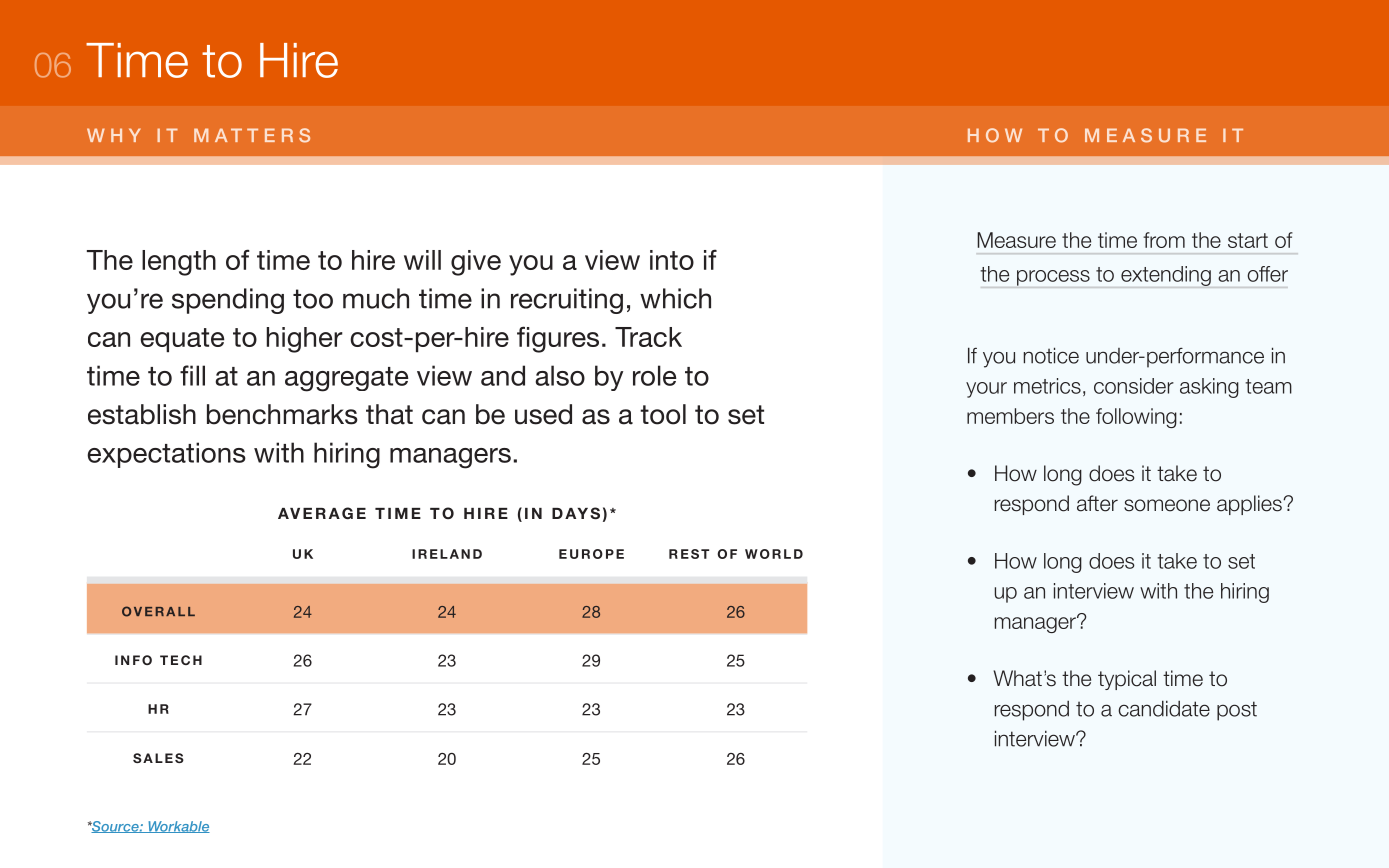 The width and height of the page is (1389, 868). What do you see at coordinates (178, 827) in the page?
I see `Workable` at bounding box center [178, 827].
